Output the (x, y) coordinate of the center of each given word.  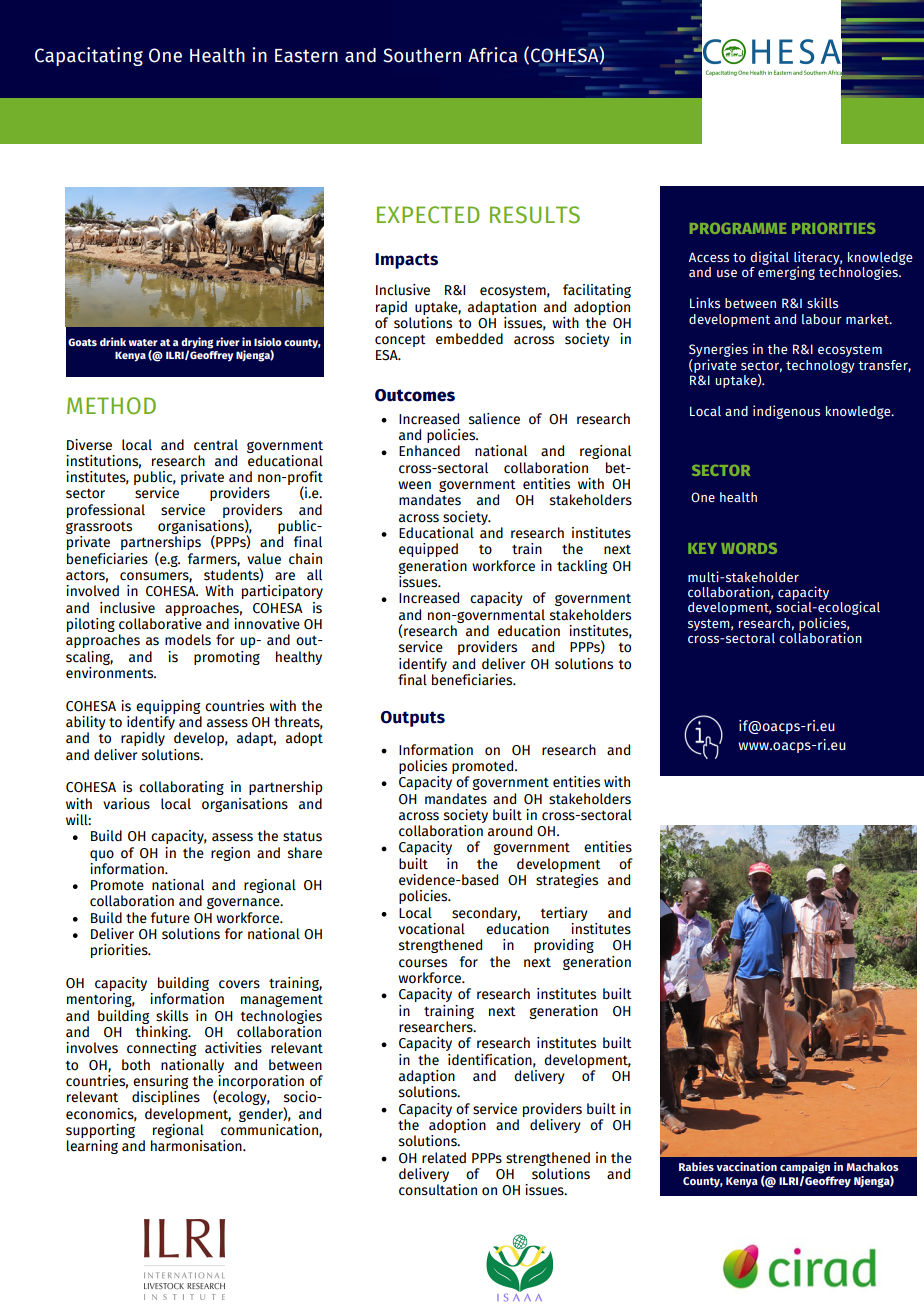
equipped (428, 550)
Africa (492, 55)
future (170, 918)
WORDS (749, 548)
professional (106, 511)
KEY (702, 548)
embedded (469, 339)
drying (197, 344)
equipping (168, 707)
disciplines (166, 1098)
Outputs (413, 719)
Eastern (306, 56)
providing (564, 946)
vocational (431, 929)
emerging (786, 272)
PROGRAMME (738, 228)
